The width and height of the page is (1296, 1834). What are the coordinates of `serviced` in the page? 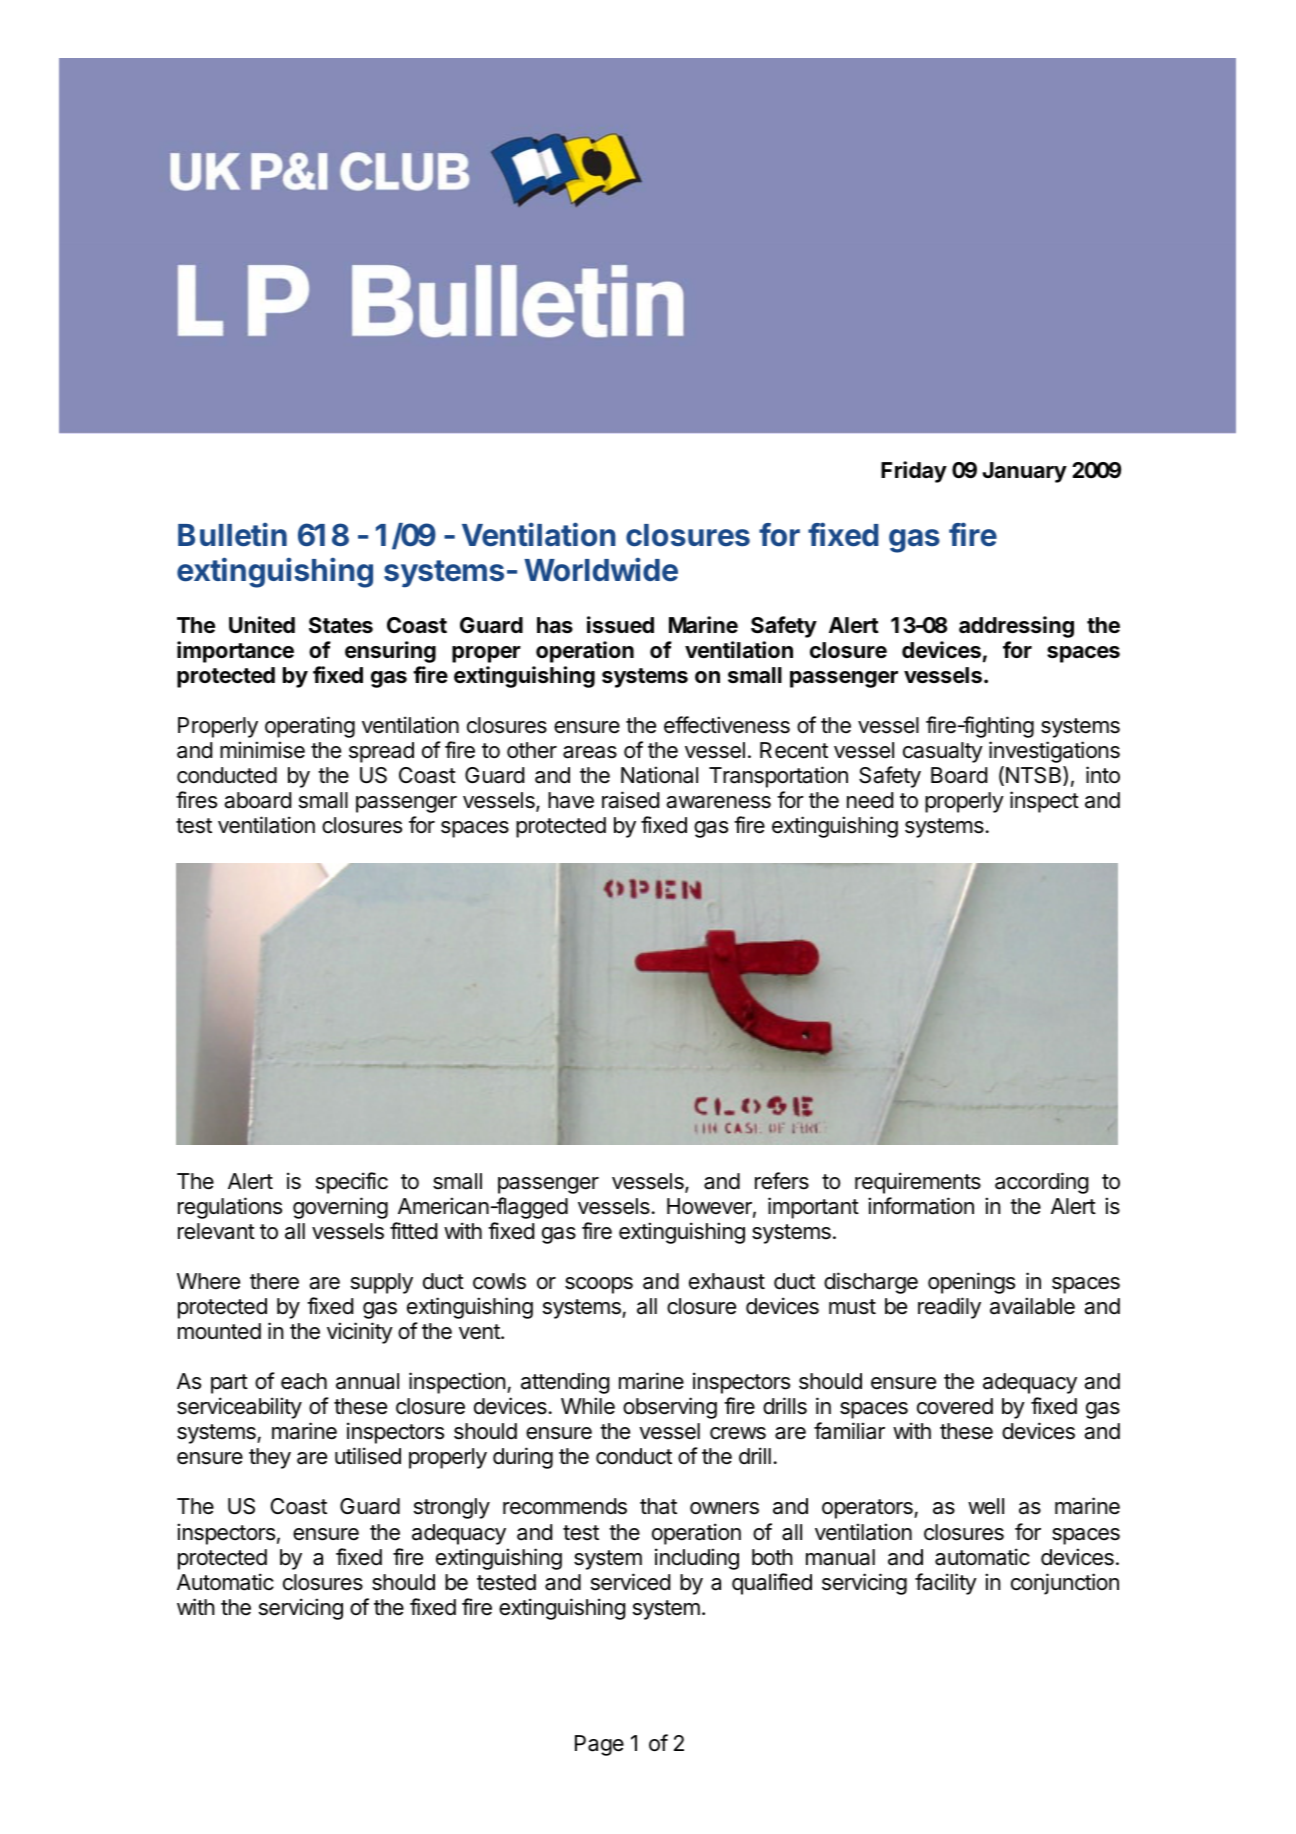 It's located at (630, 1582).
